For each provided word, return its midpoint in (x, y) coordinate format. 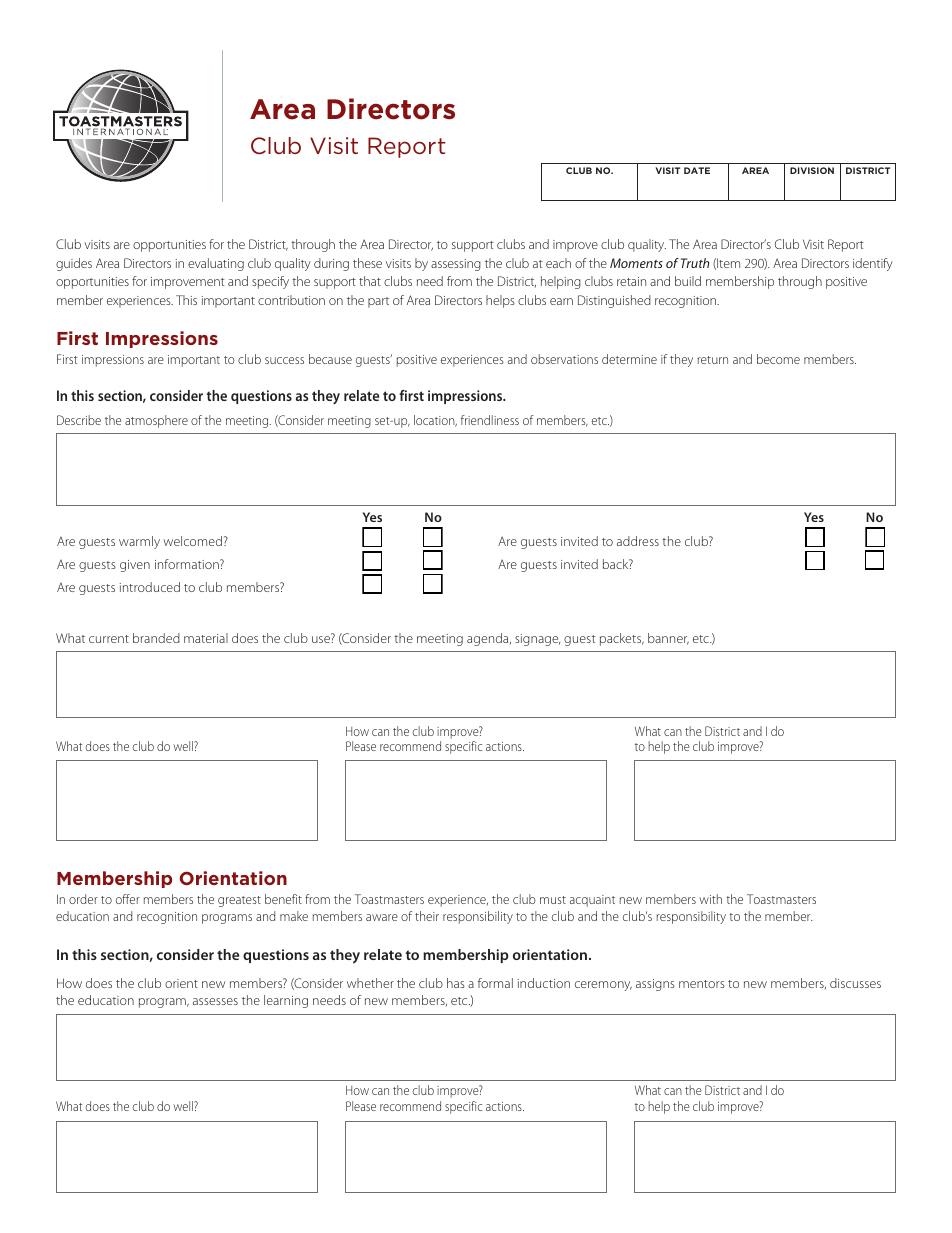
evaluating (216, 264)
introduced (150, 587)
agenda (489, 639)
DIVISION (812, 170)
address (638, 541)
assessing (456, 265)
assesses (215, 1001)
